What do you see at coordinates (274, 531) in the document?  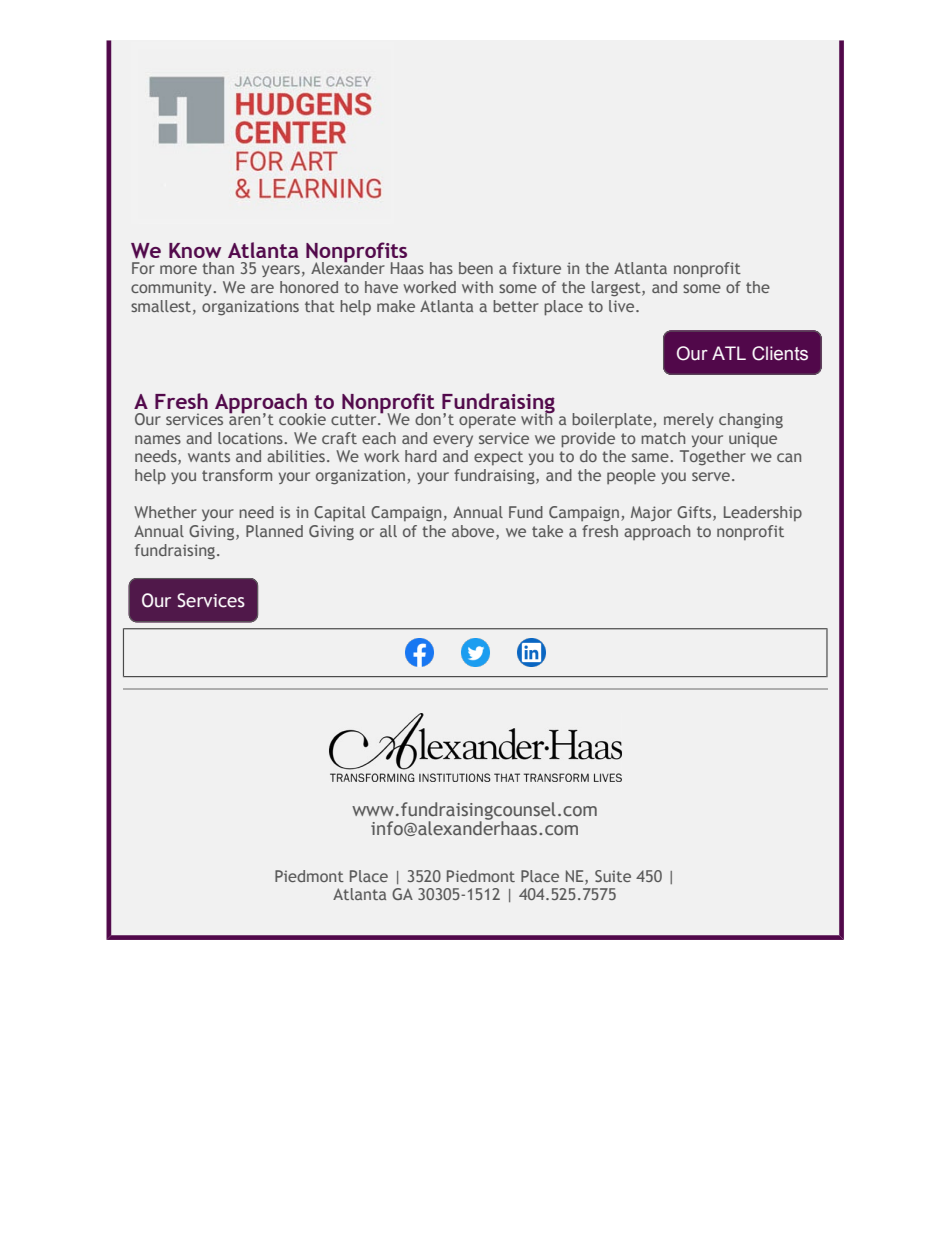 I see `Planned` at bounding box center [274, 531].
